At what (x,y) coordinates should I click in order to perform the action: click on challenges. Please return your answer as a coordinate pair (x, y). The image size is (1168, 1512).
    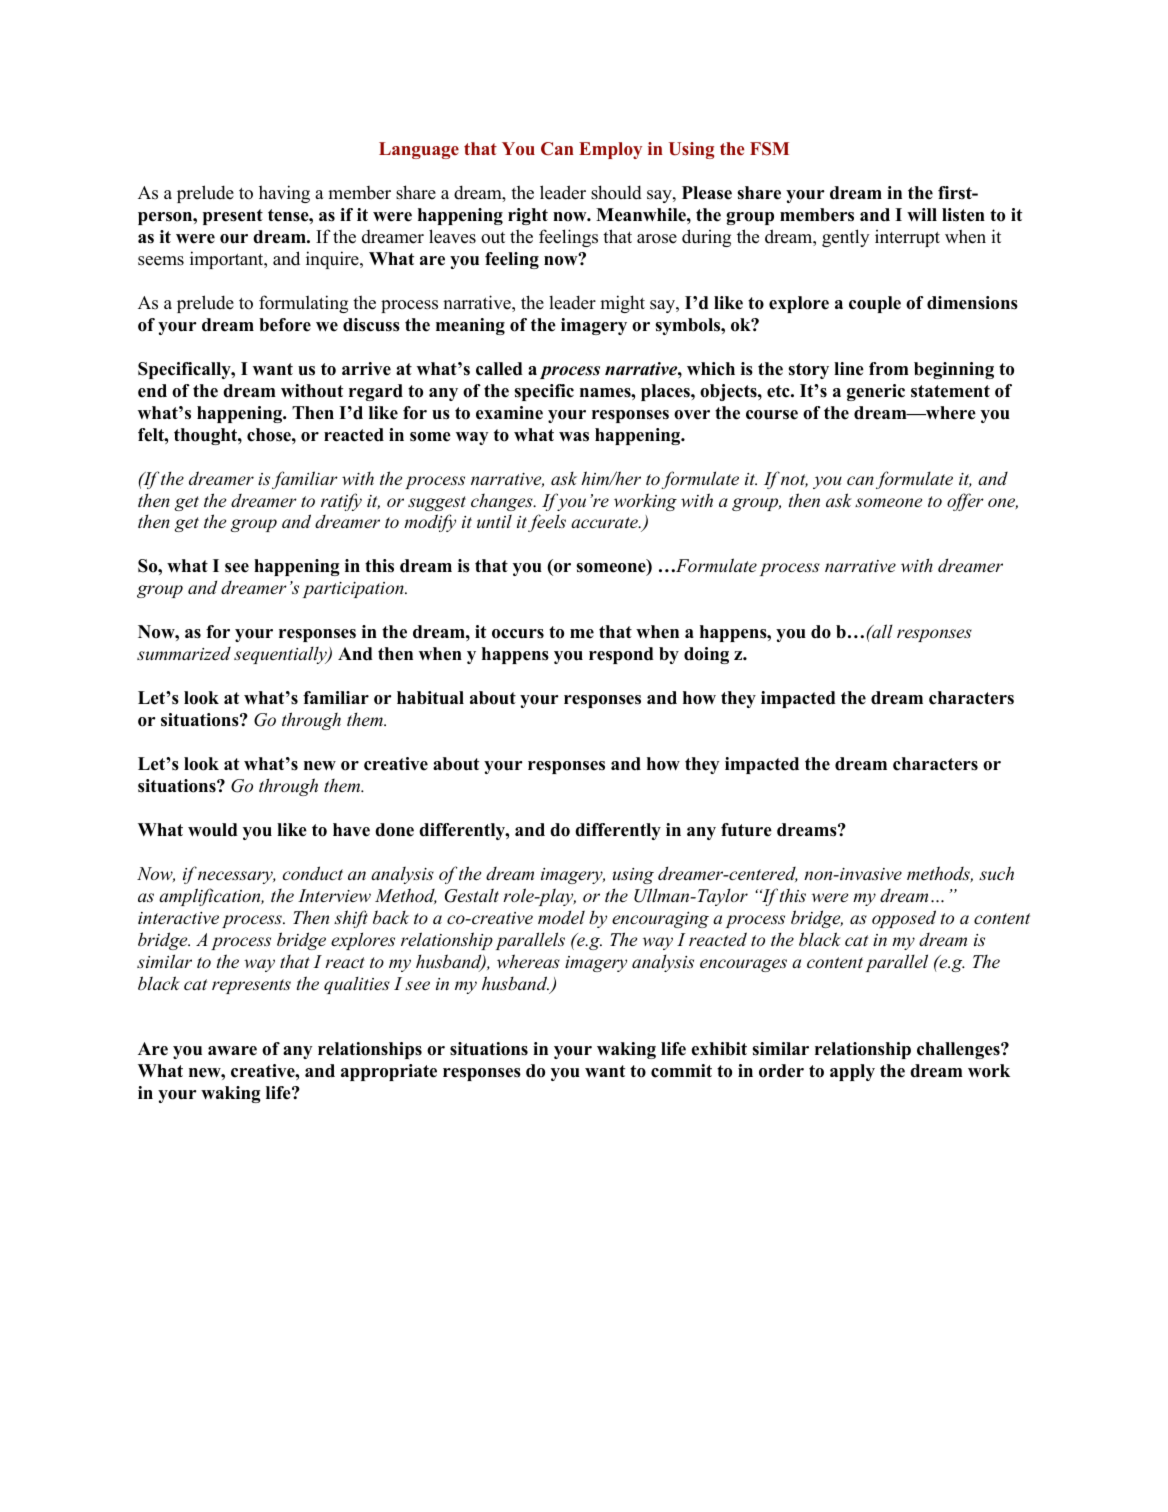
    Looking at the image, I should click on (959, 1050).
